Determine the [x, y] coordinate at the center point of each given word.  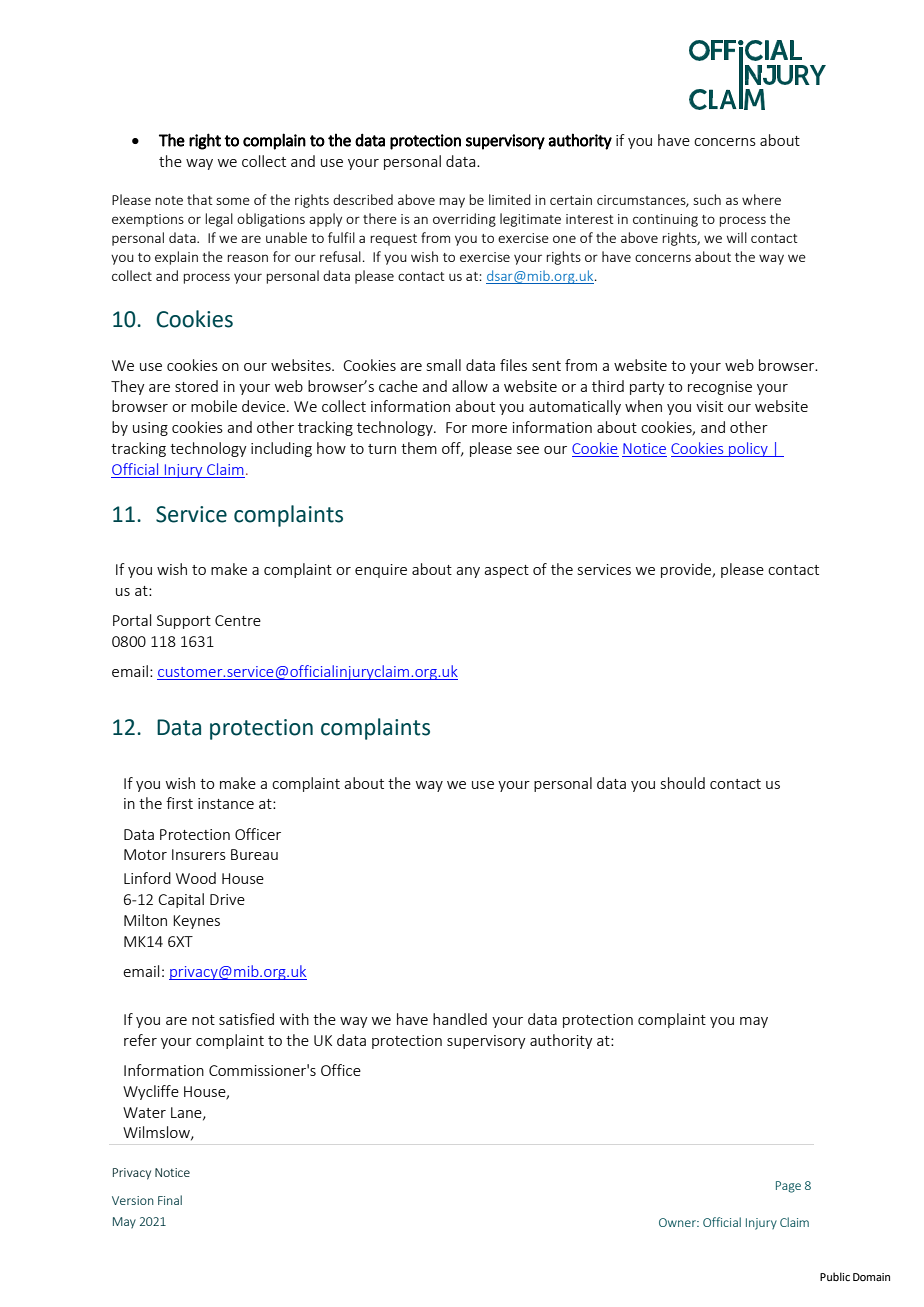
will [737, 237]
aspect [506, 571]
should [683, 783]
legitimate [530, 220]
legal [219, 220]
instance [226, 803]
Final [170, 1200]
